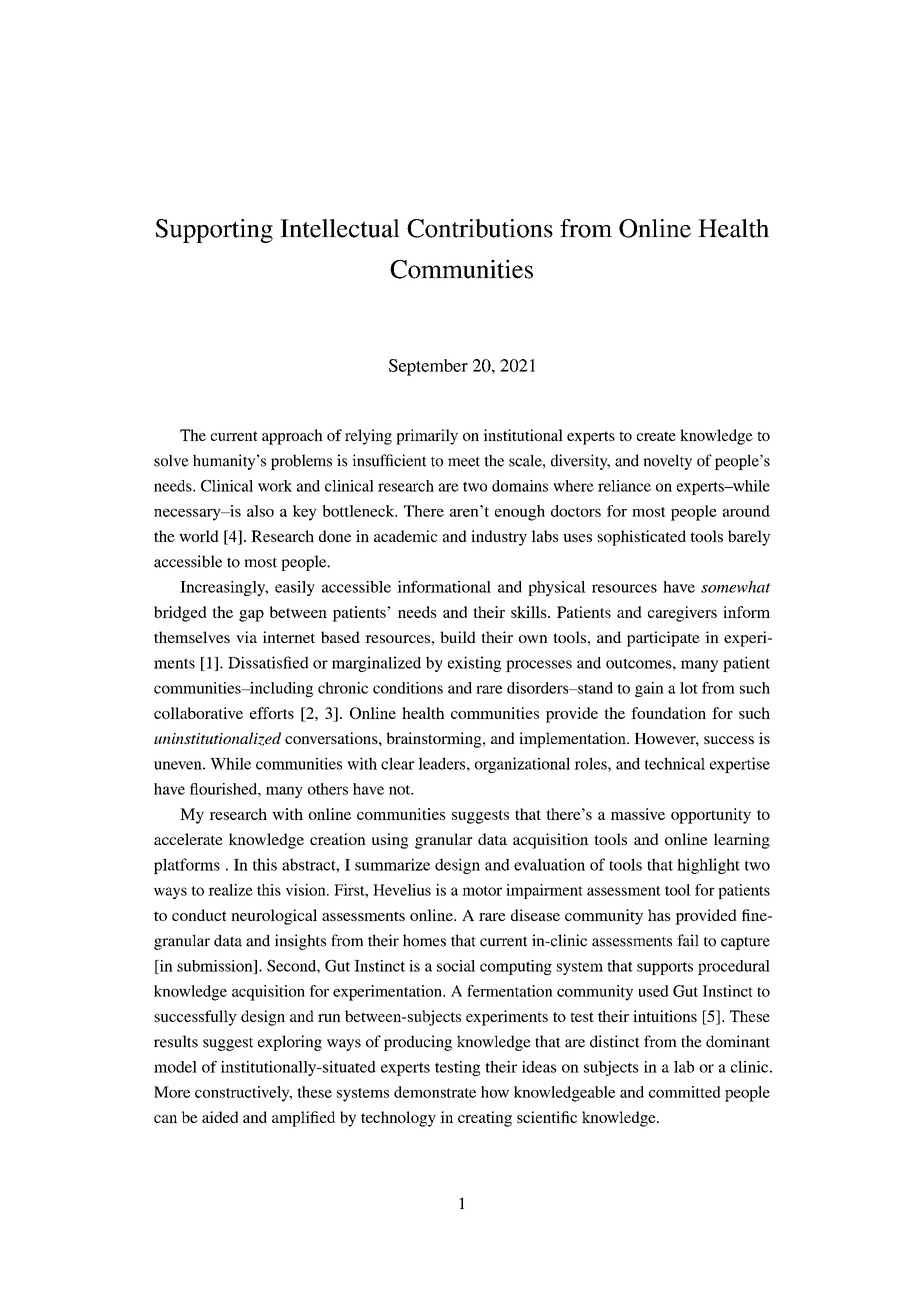 This screenshot has width=924, height=1308. Describe the element at coordinates (689, 688) in the screenshot. I see `lot` at that location.
